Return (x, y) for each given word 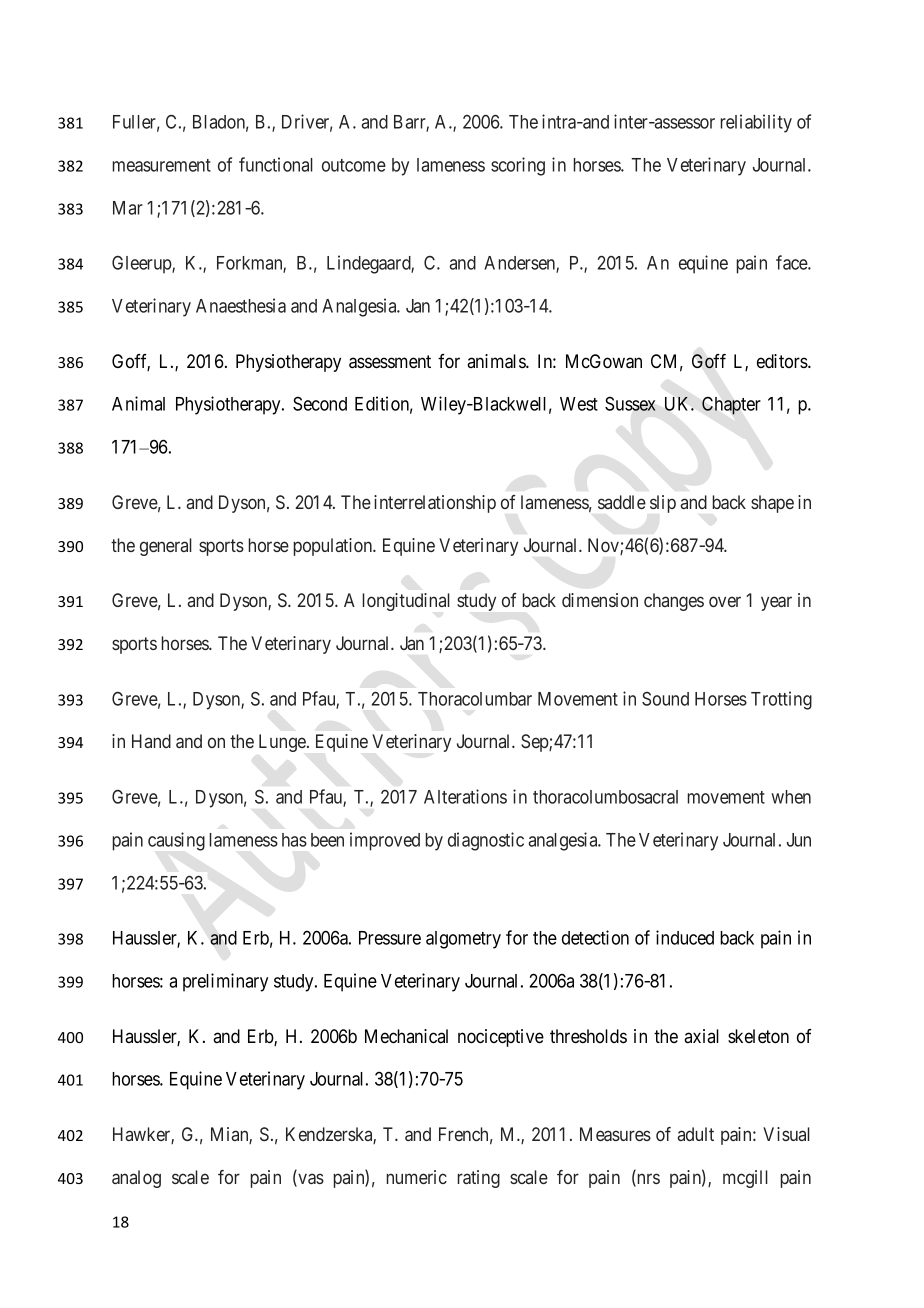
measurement (162, 165)
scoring (518, 166)
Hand (151, 741)
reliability (756, 123)
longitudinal (406, 602)
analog (136, 1179)
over (725, 601)
